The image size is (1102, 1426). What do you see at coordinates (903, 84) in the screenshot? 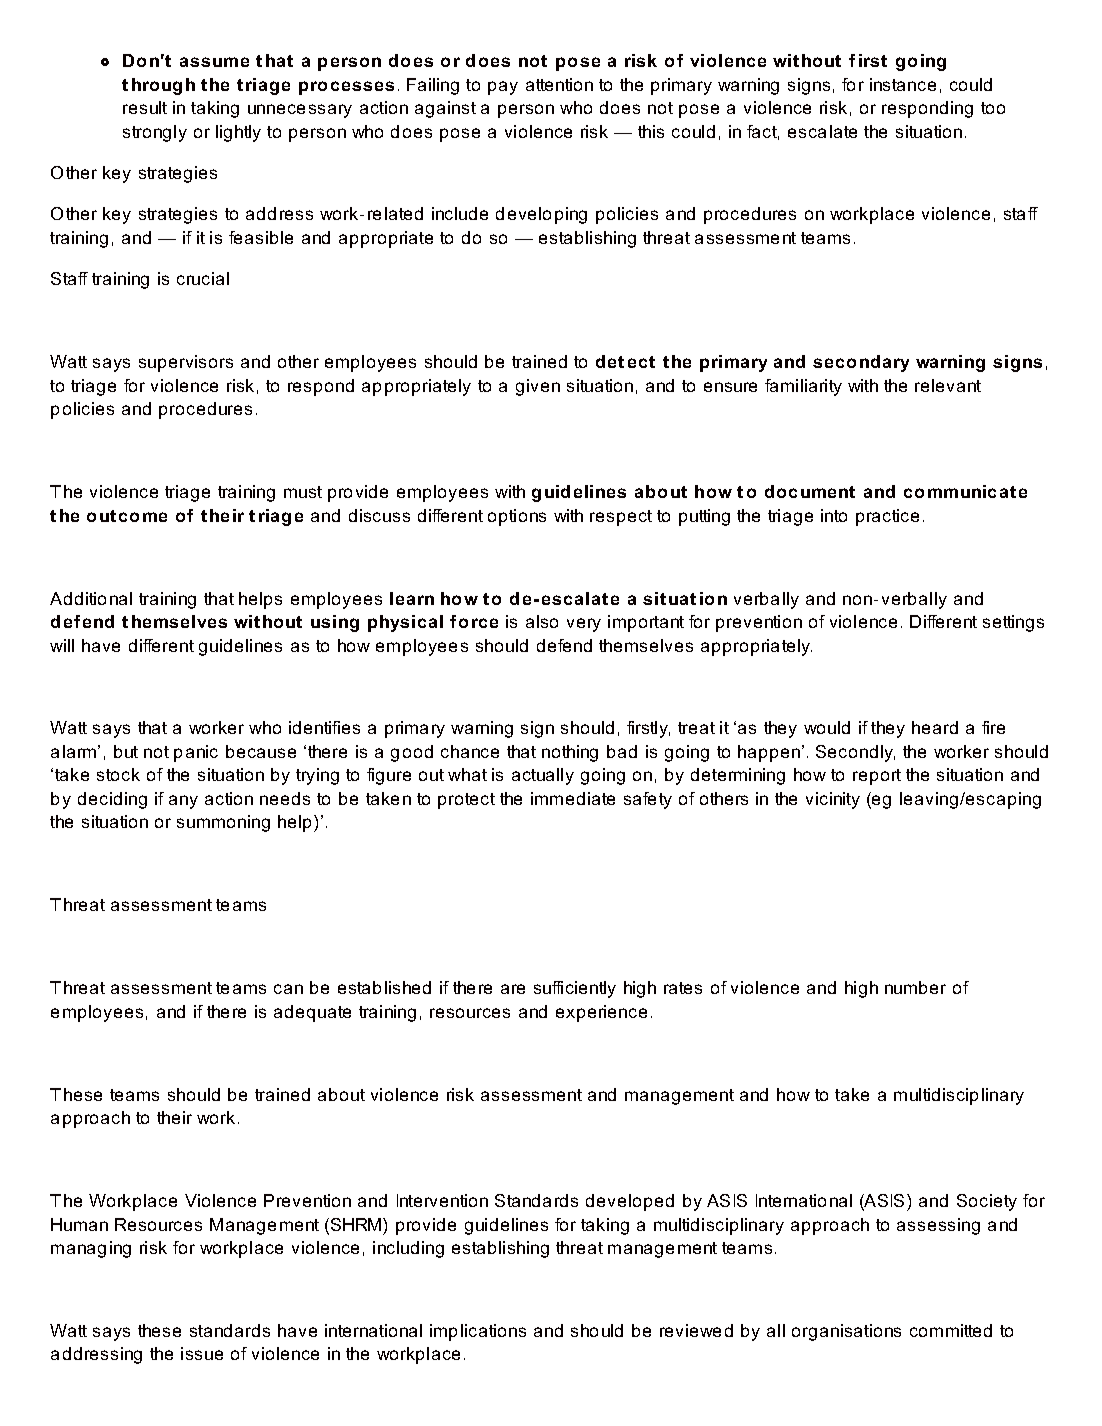
I see `instance` at bounding box center [903, 84].
